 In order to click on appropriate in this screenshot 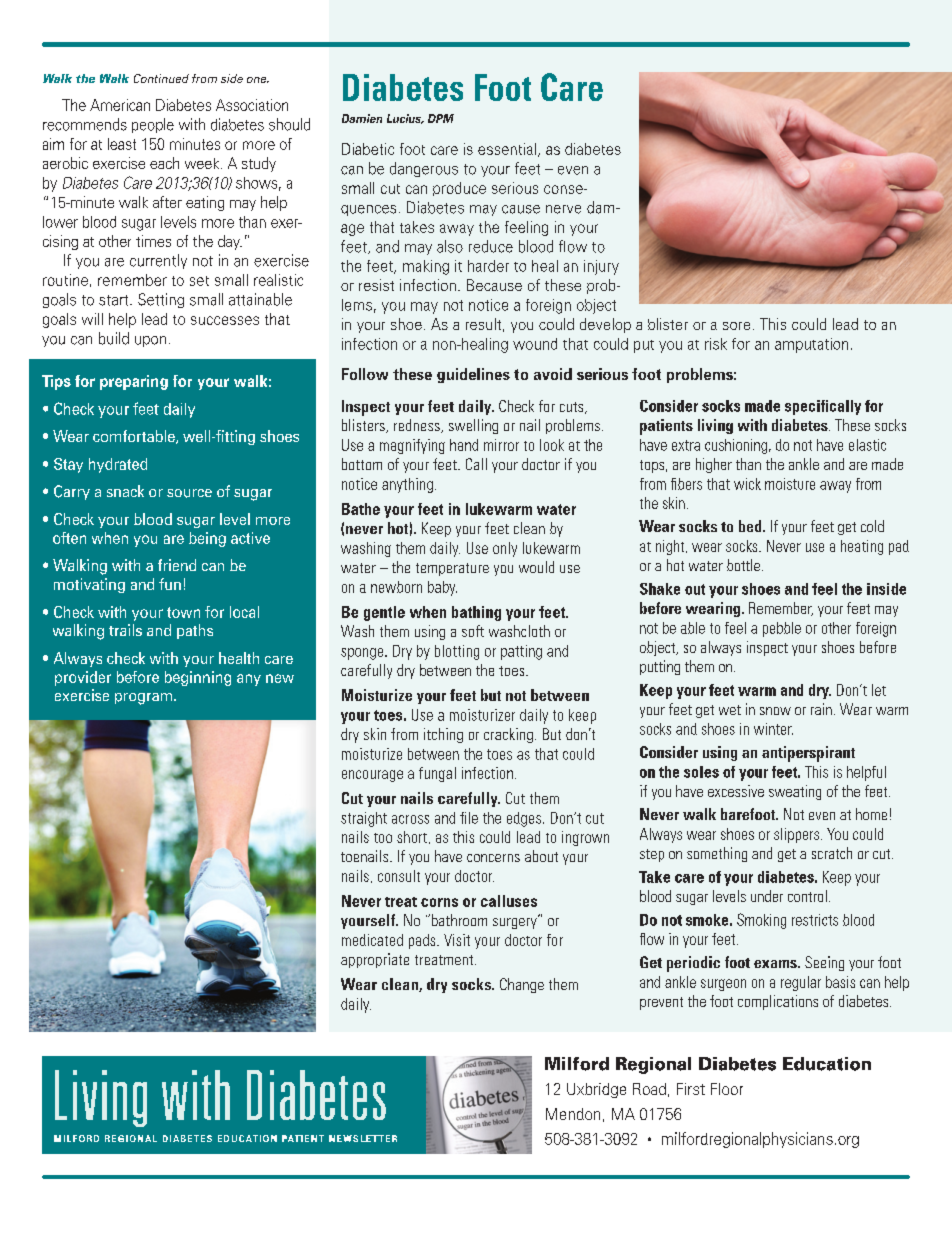, I will do `click(375, 960)`.
